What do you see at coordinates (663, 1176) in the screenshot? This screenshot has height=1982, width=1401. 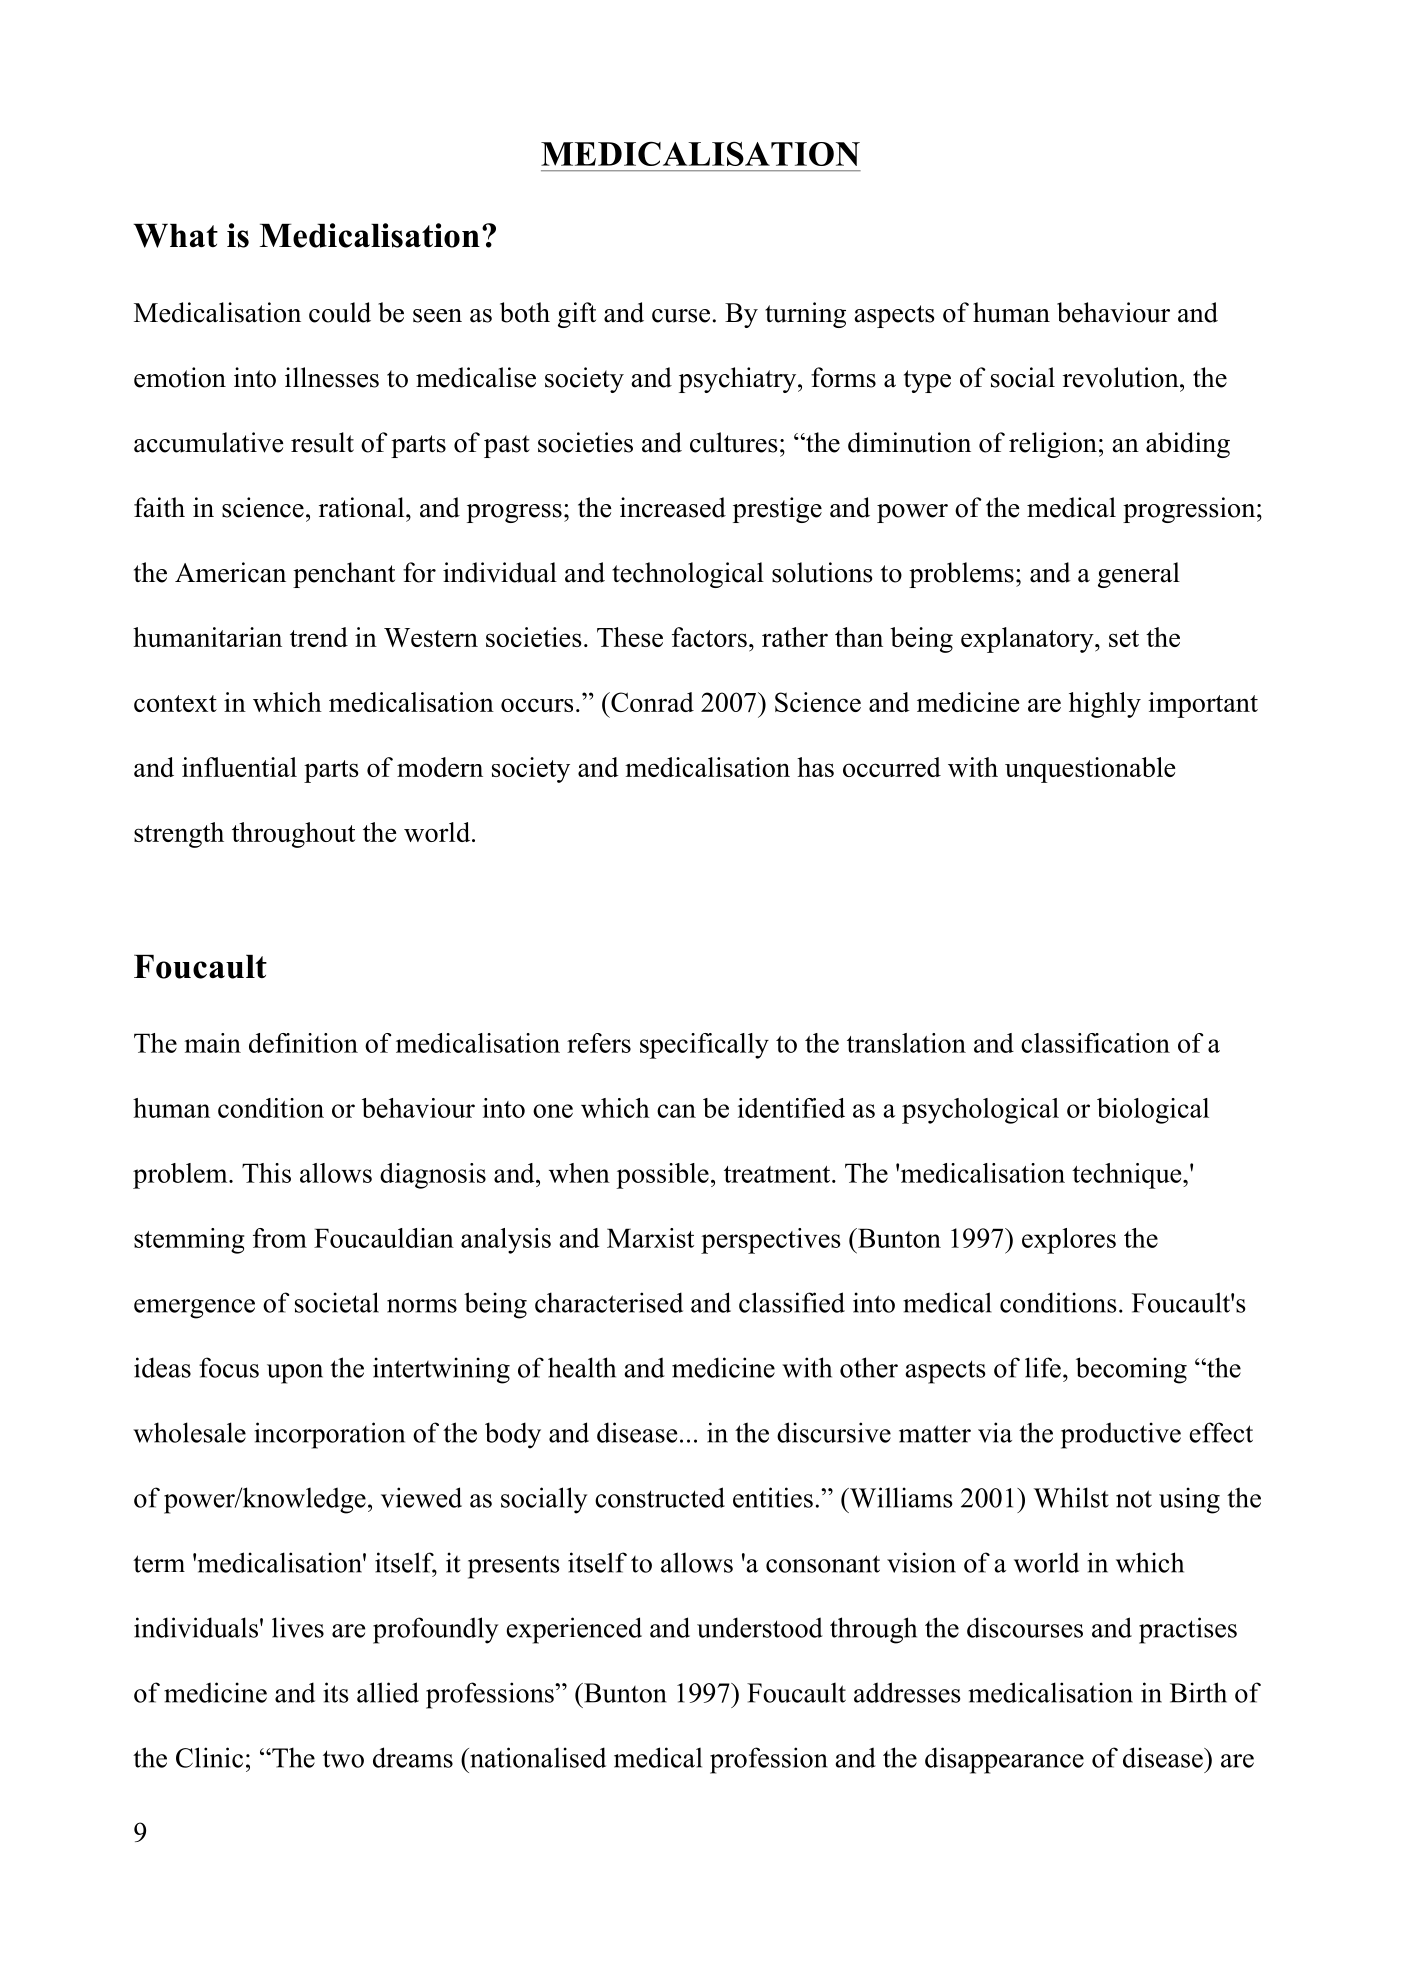 I see `possible` at bounding box center [663, 1176].
